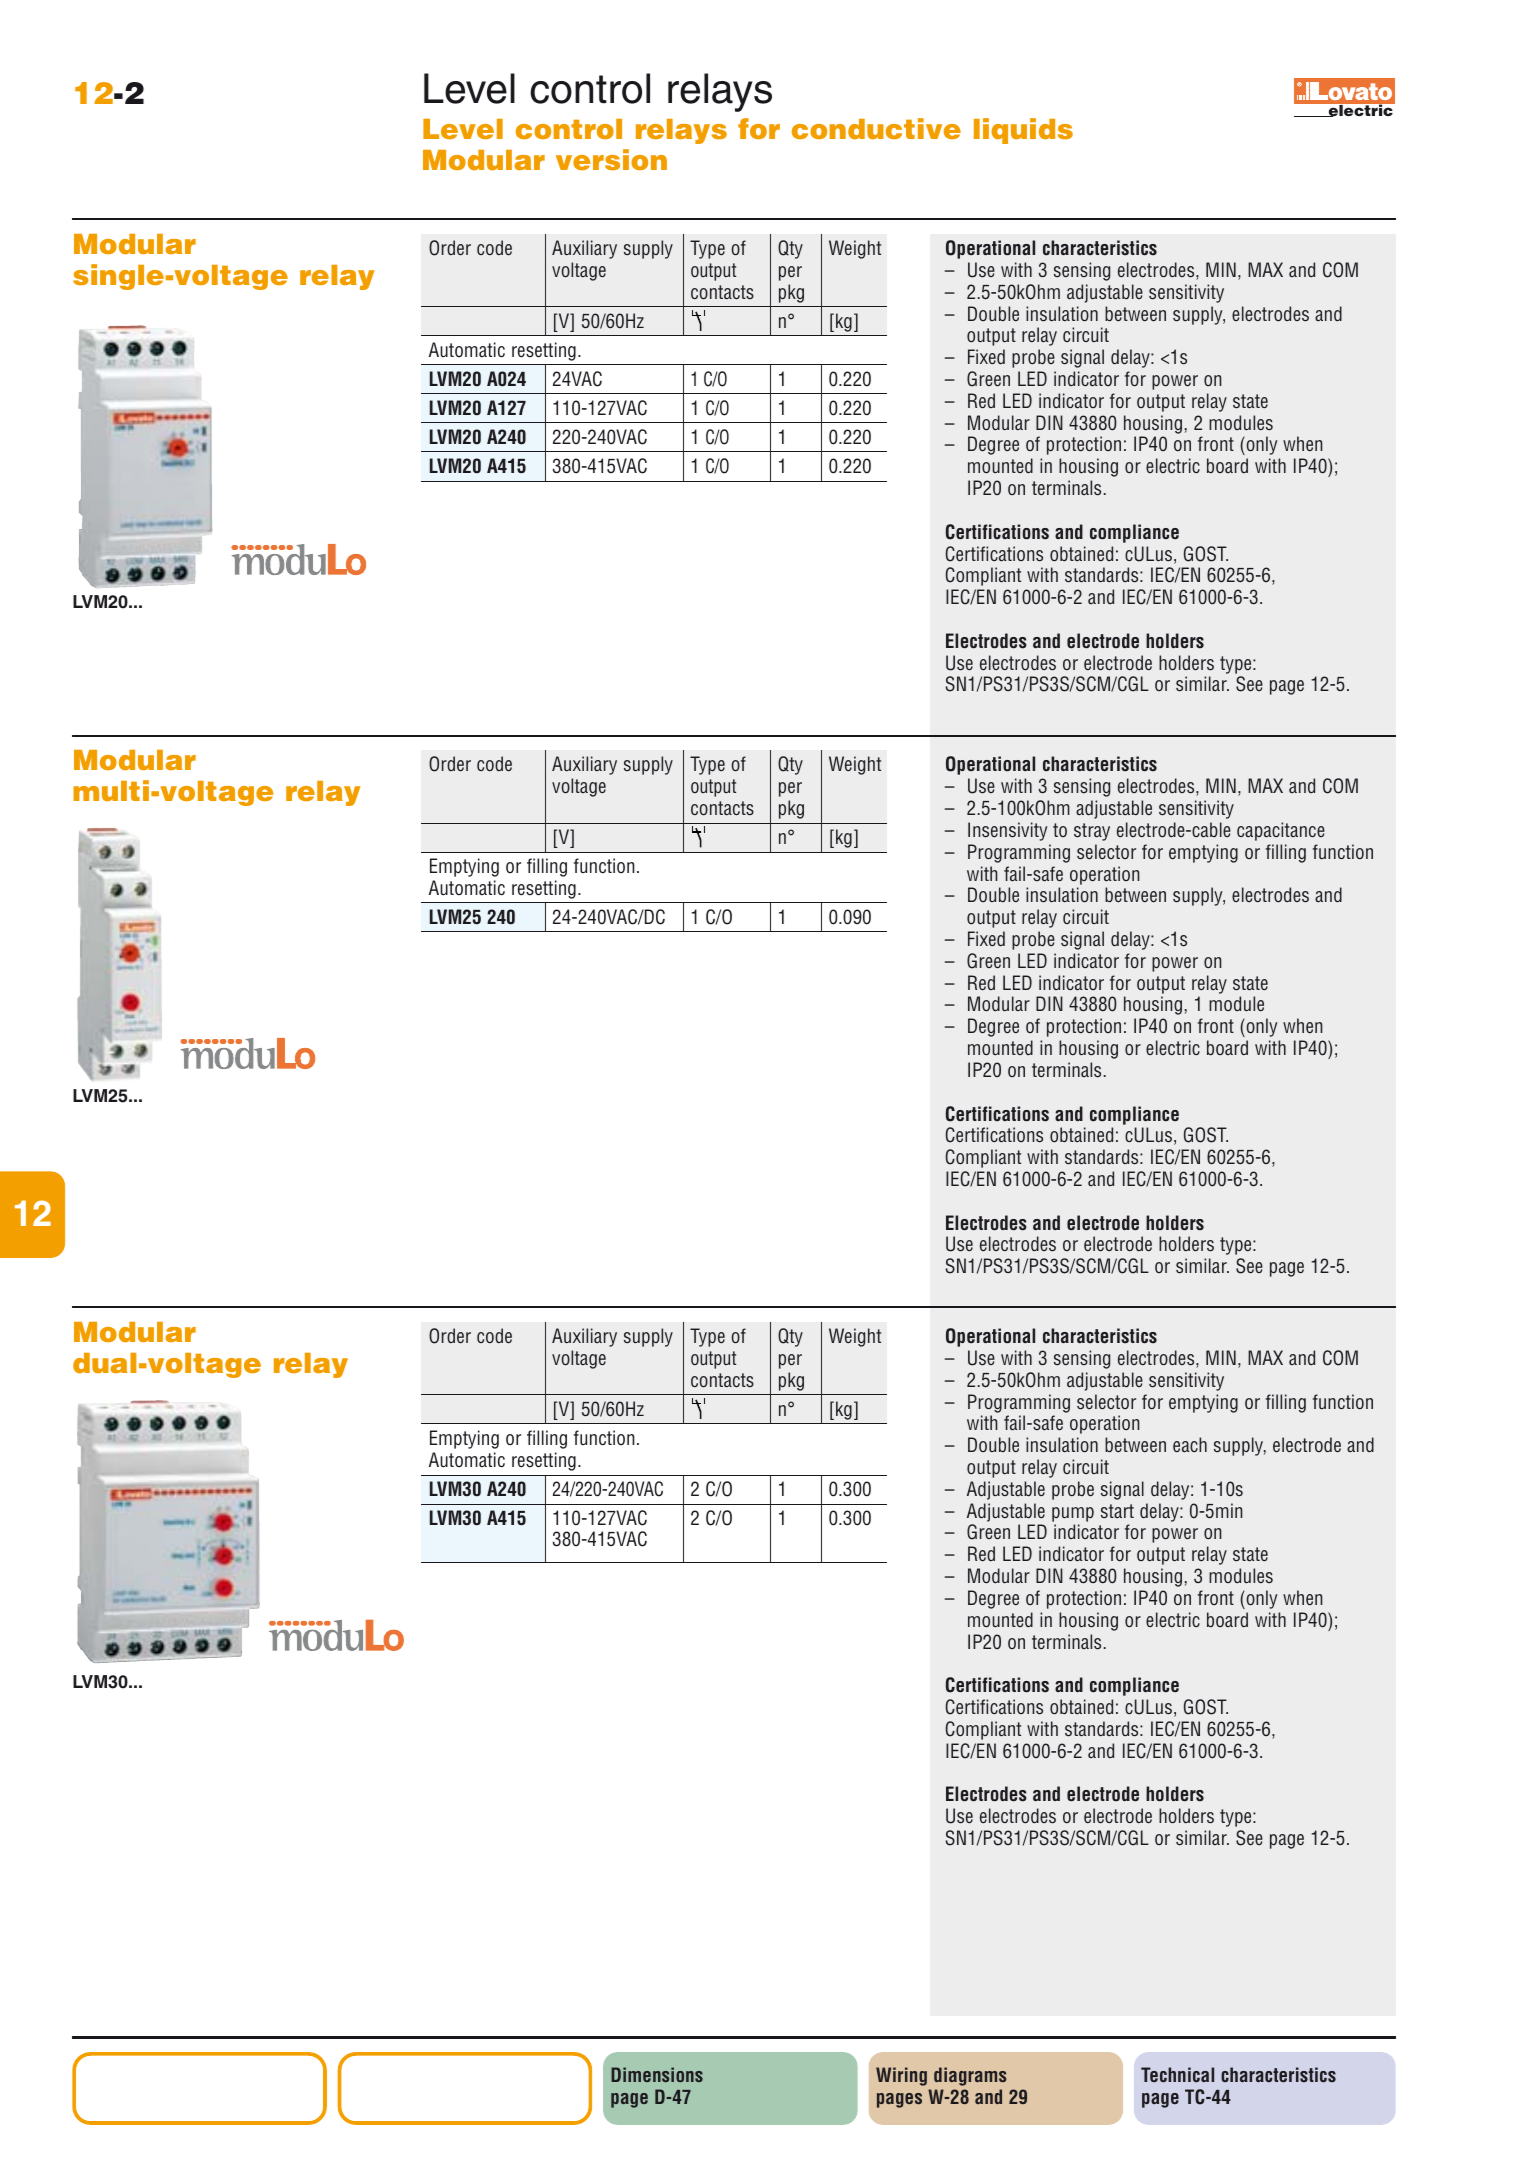 The height and width of the page is (2160, 1527). What do you see at coordinates (657, 2074) in the page?
I see `Dimensions` at bounding box center [657, 2074].
